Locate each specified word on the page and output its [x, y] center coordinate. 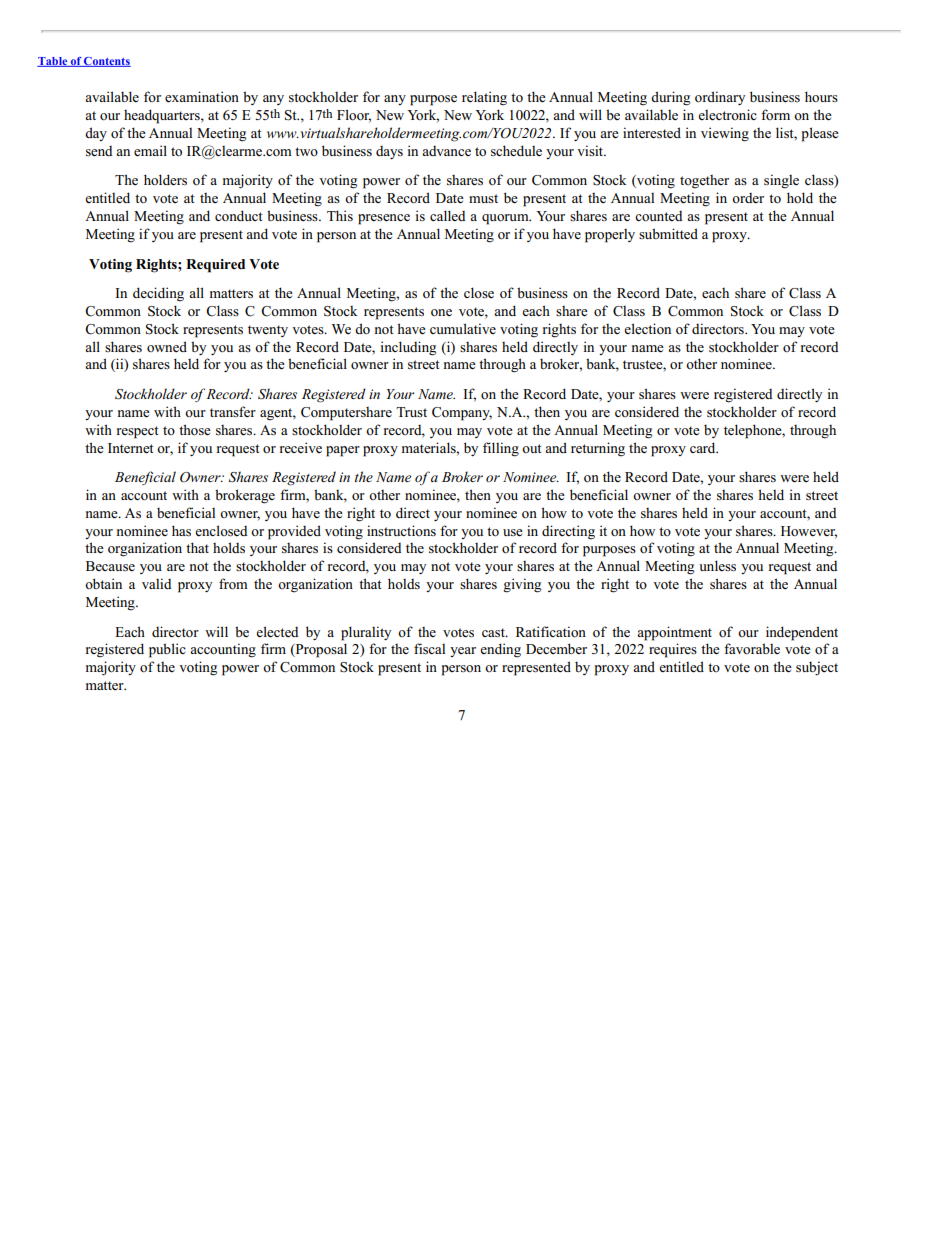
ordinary [720, 98]
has [181, 530]
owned [167, 346]
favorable [752, 648]
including [408, 348]
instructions [401, 530]
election [647, 329]
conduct [238, 215]
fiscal [429, 648]
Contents [106, 62]
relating [484, 98]
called [448, 215]
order [748, 198]
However [809, 532]
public [167, 650]
